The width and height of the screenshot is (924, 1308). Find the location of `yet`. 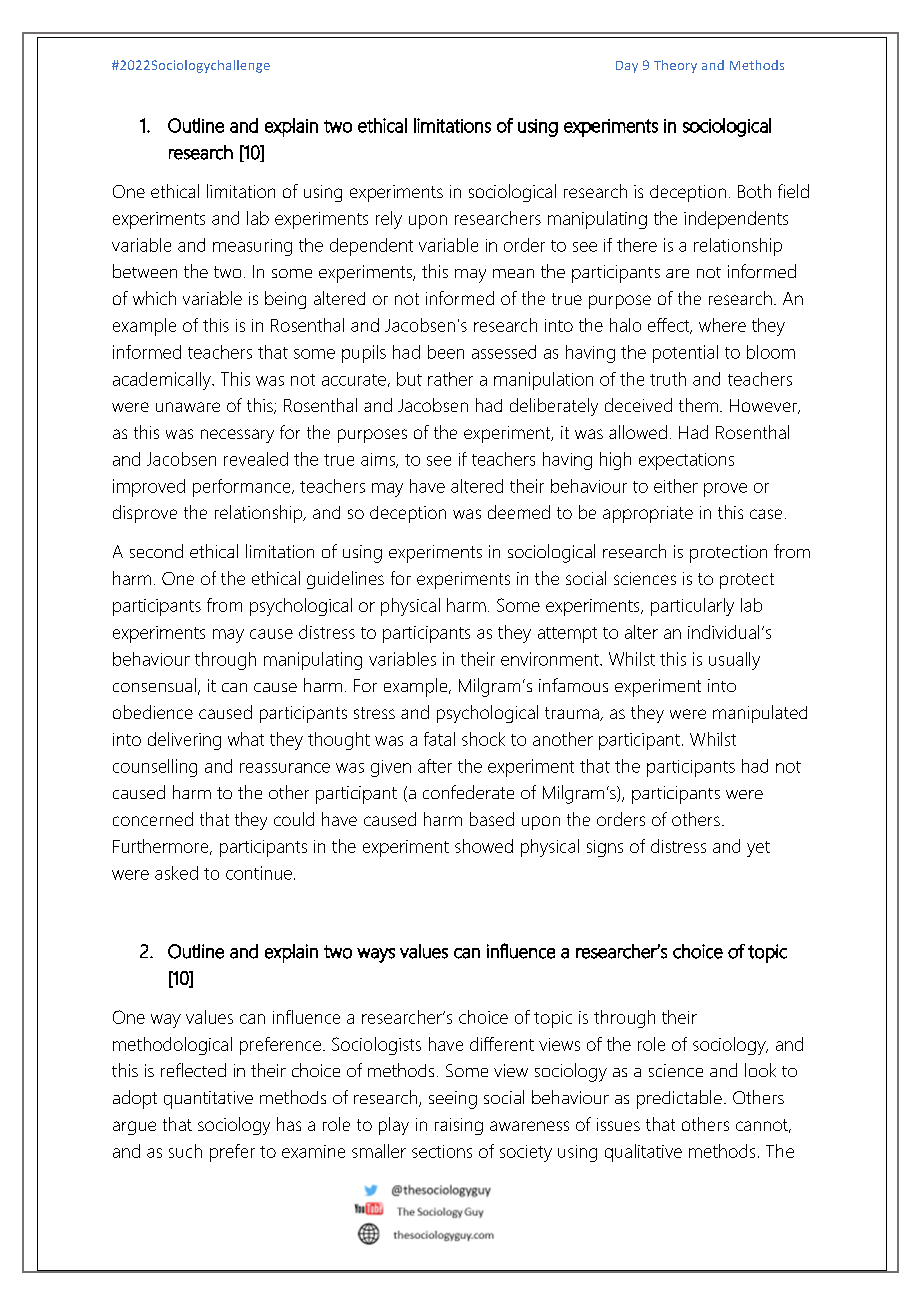

yet is located at coordinates (758, 849).
